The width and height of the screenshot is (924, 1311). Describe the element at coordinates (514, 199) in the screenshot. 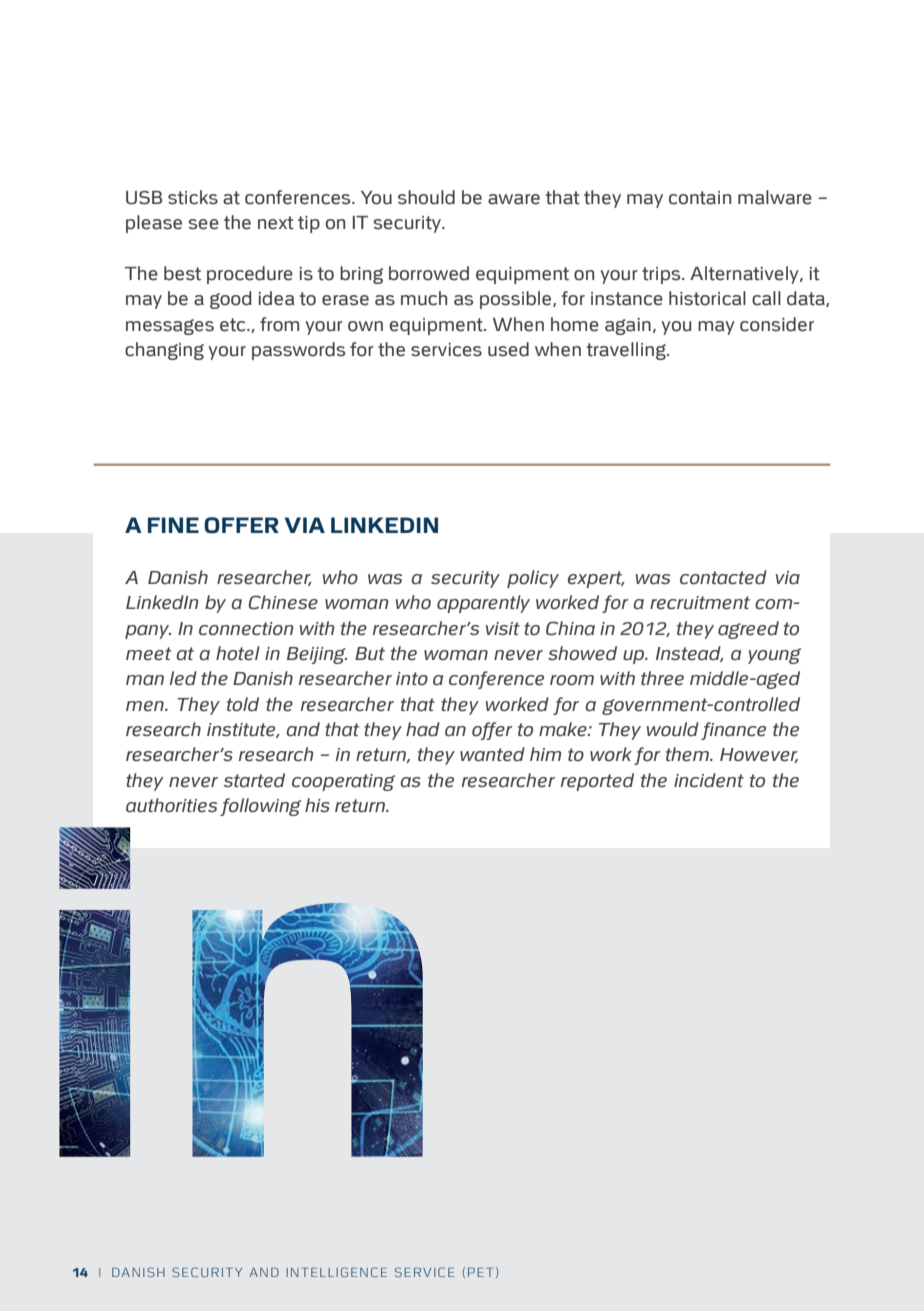

I see `aware` at that location.
